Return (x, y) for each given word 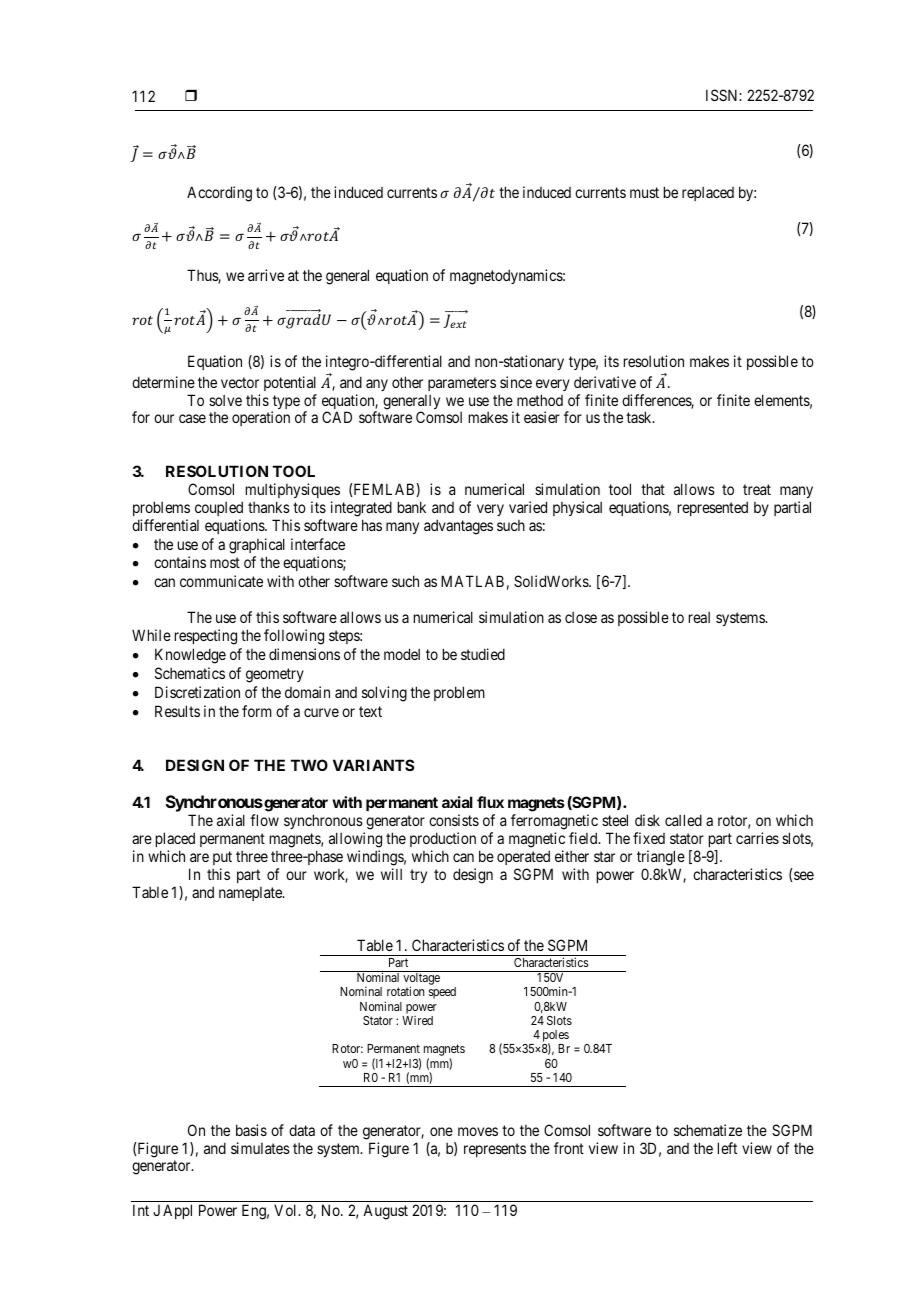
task (640, 417)
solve (225, 400)
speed (442, 993)
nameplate (251, 894)
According (219, 194)
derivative (605, 382)
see (804, 875)
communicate (221, 581)
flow (264, 820)
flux (490, 802)
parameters (462, 384)
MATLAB (472, 581)
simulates (260, 1148)
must (644, 192)
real (699, 617)
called (683, 820)
